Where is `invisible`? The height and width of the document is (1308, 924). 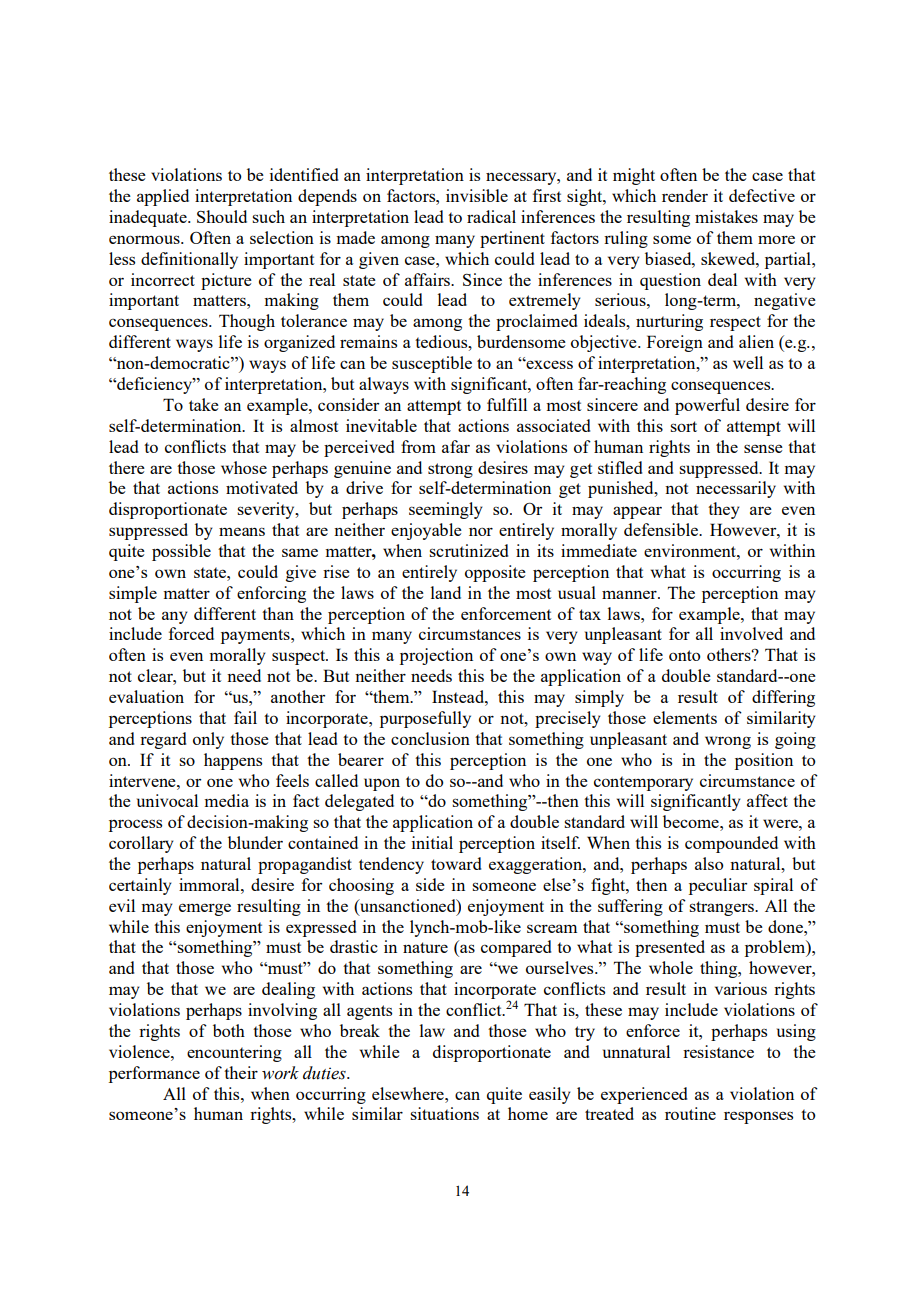 invisible is located at coordinates (477, 195).
